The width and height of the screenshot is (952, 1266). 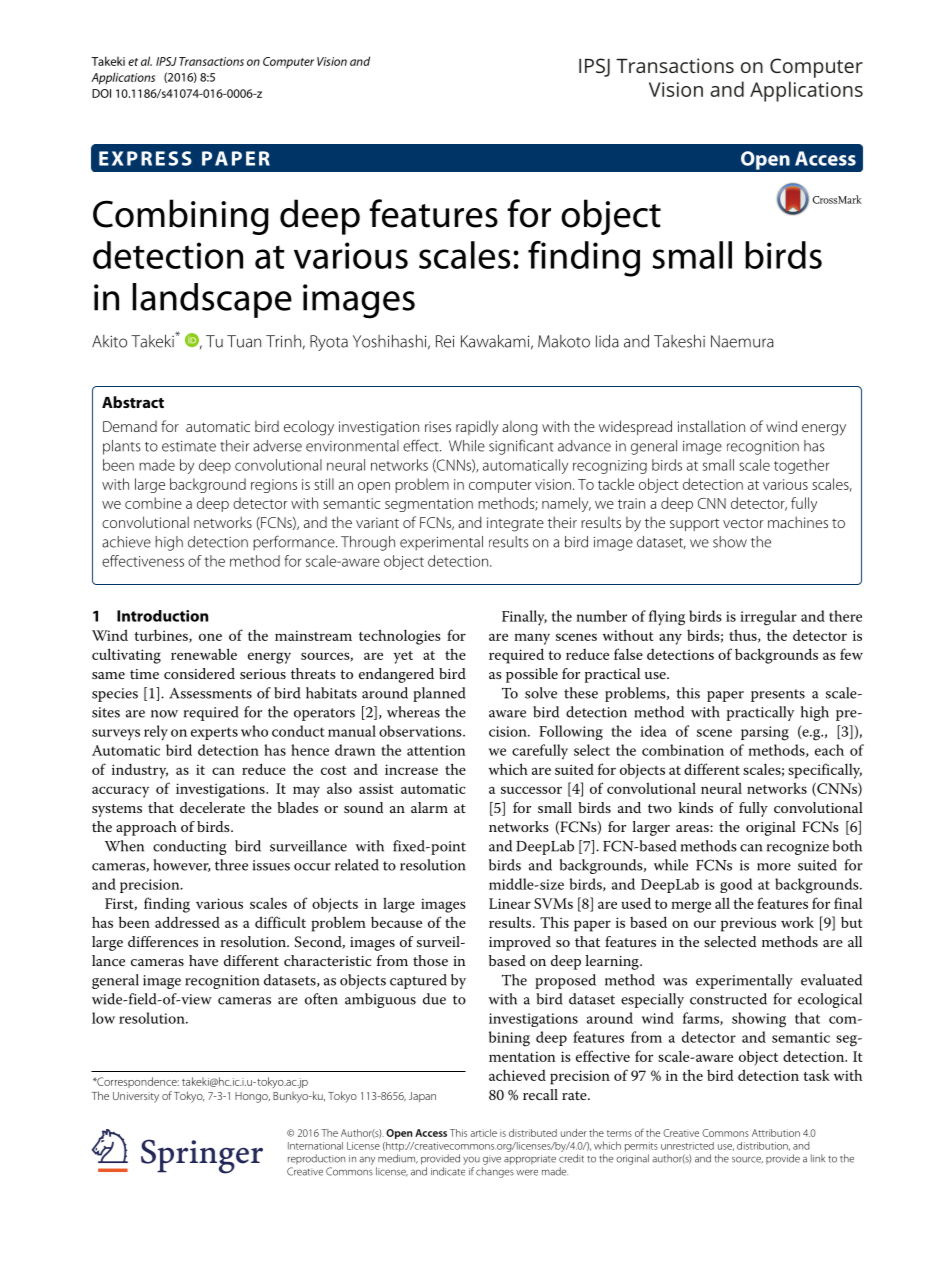 I want to click on Takeshi, so click(x=679, y=341).
